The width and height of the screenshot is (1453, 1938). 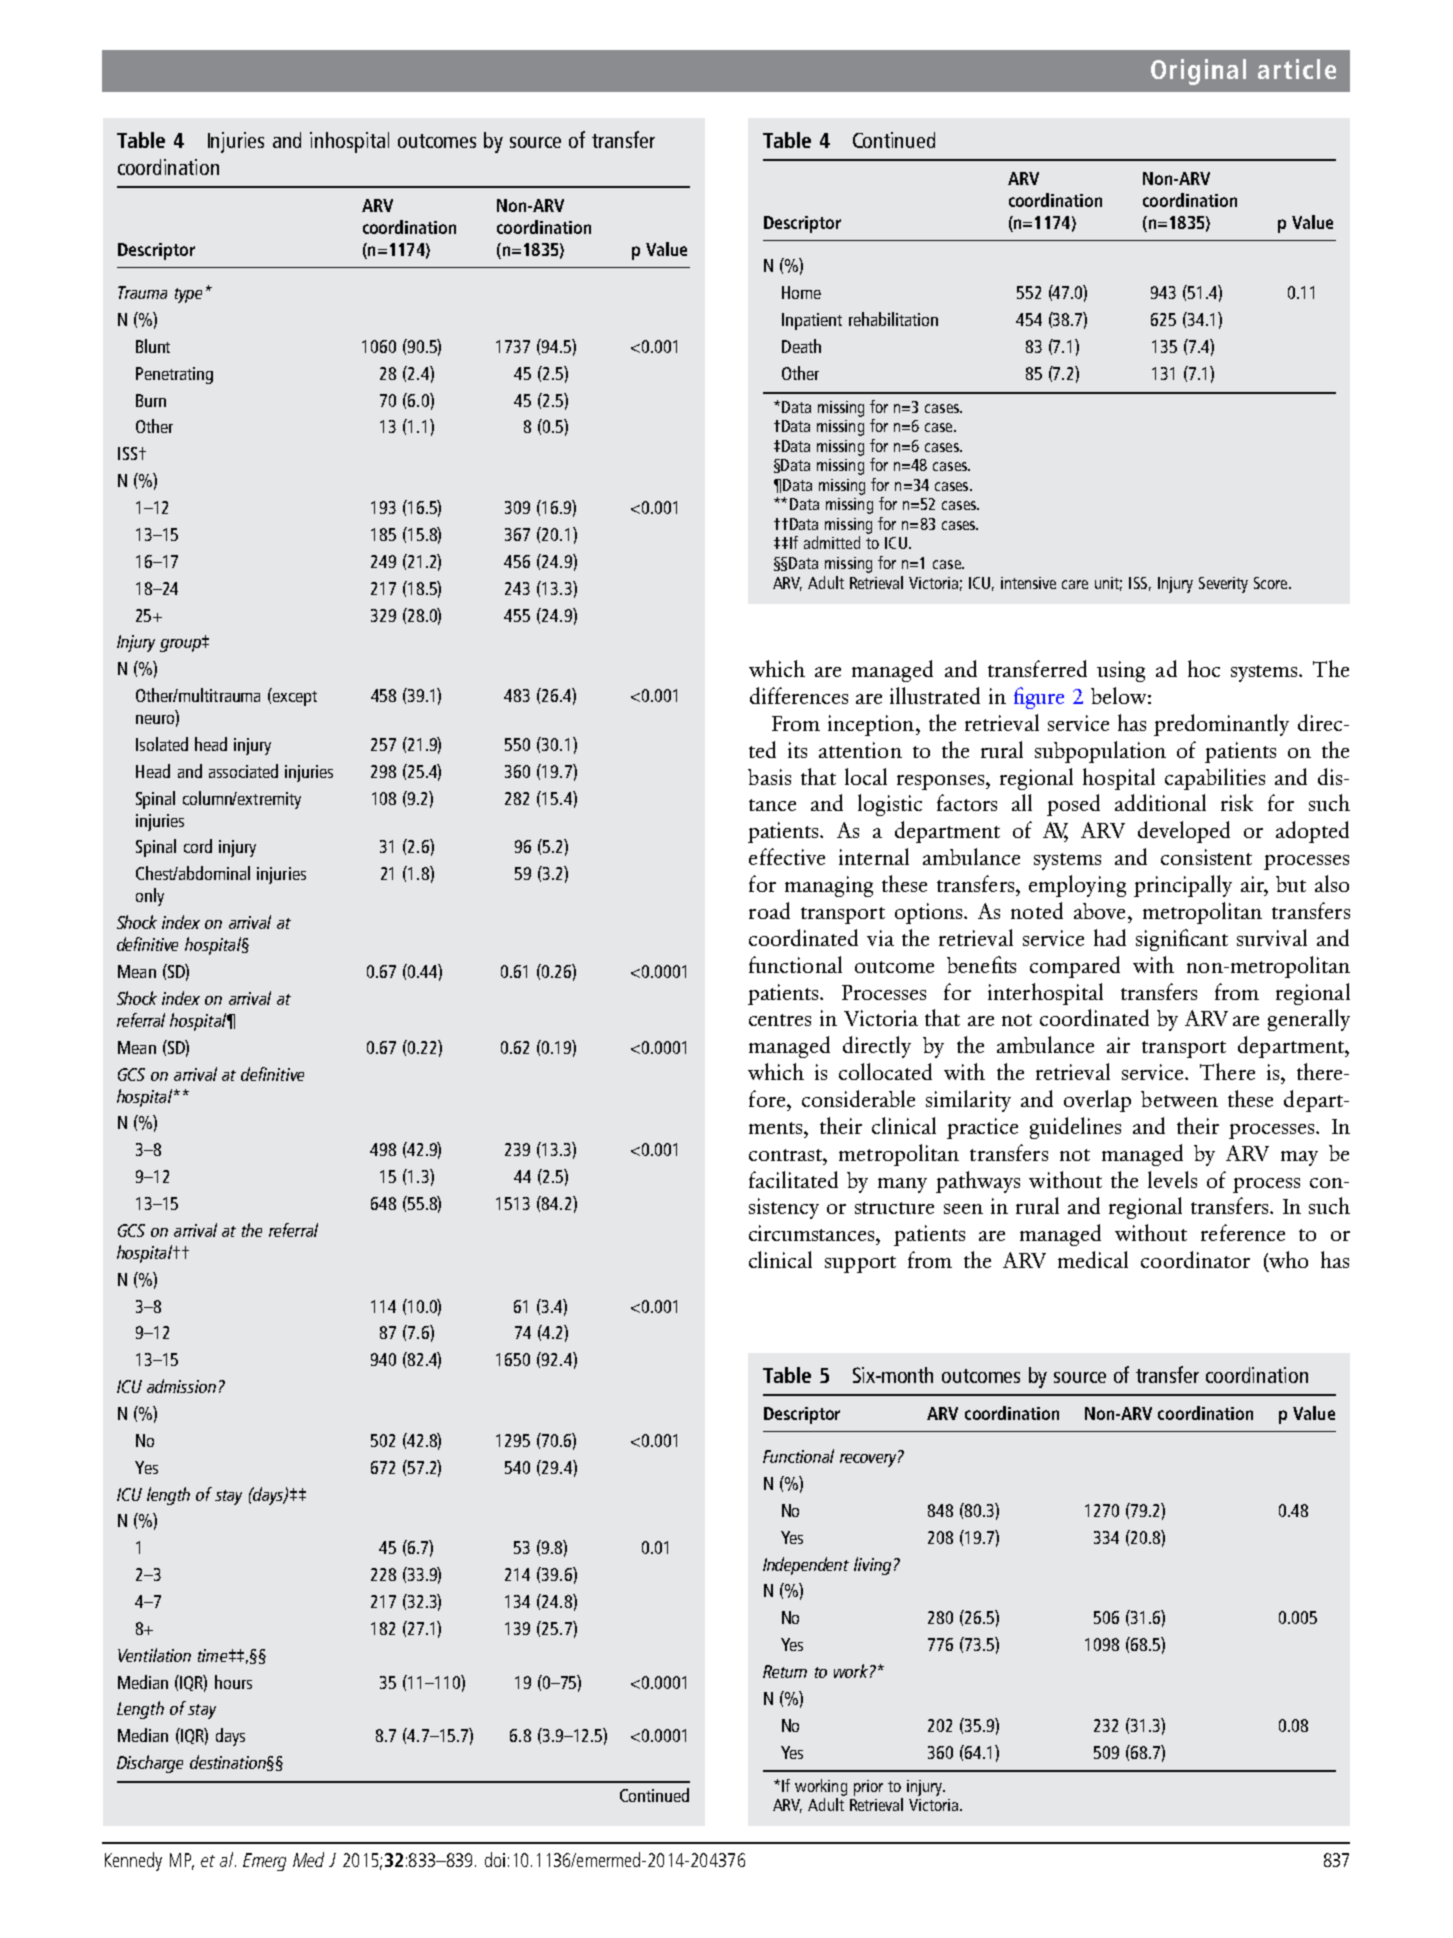 What do you see at coordinates (188, 295) in the screenshot?
I see `type` at bounding box center [188, 295].
